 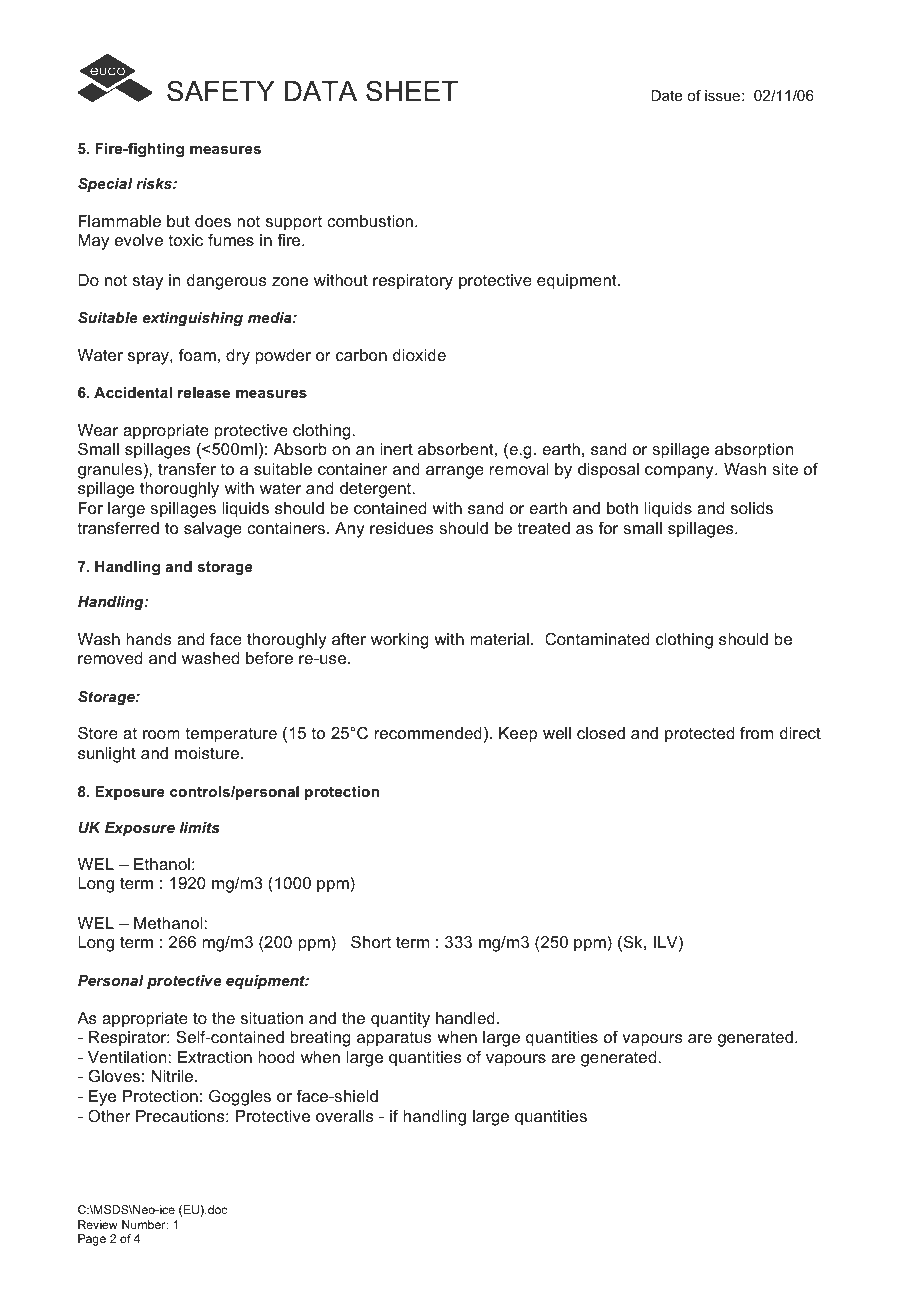 I want to click on protected, so click(x=699, y=735).
